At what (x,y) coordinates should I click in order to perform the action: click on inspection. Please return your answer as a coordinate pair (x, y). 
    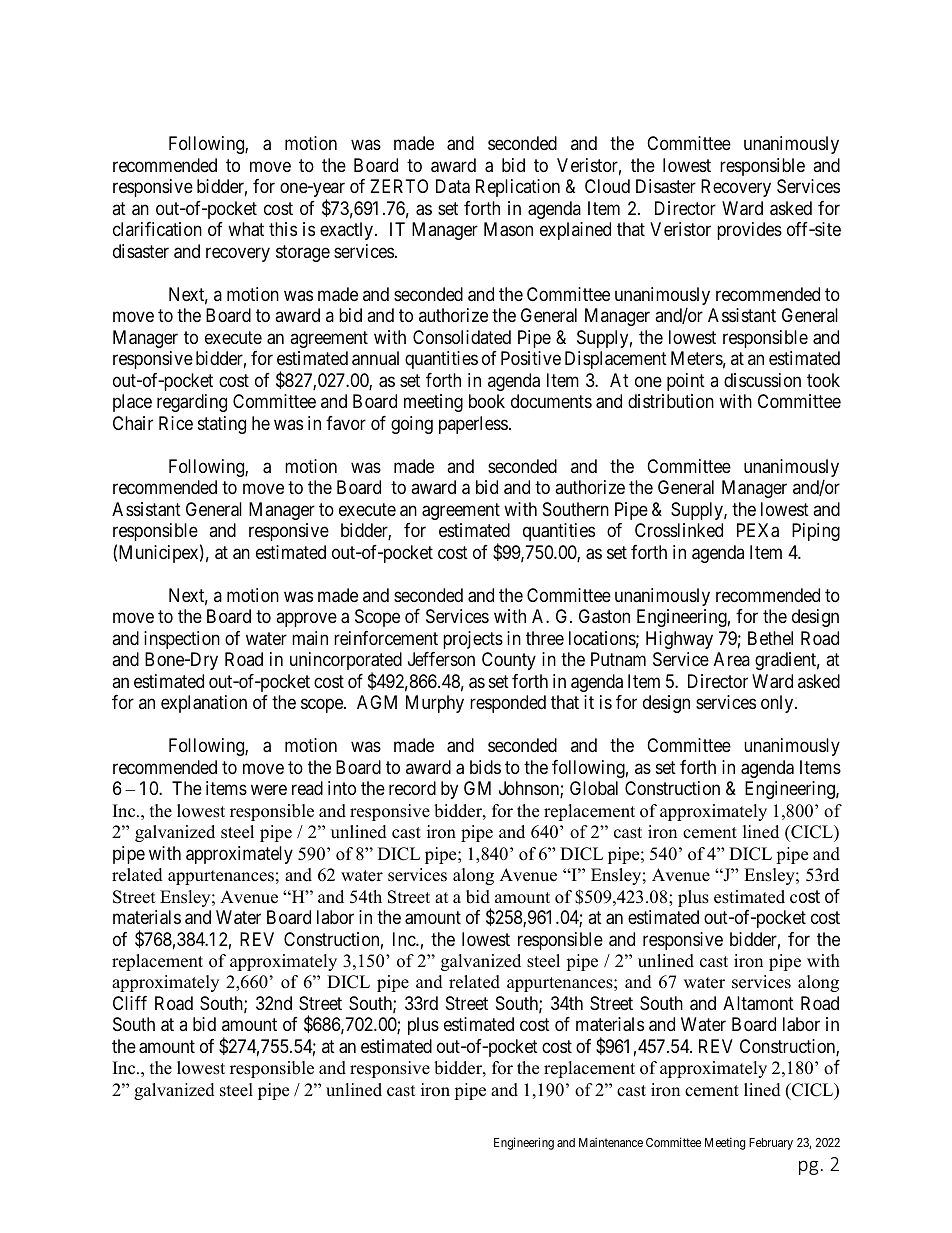
    Looking at the image, I should click on (182, 640).
